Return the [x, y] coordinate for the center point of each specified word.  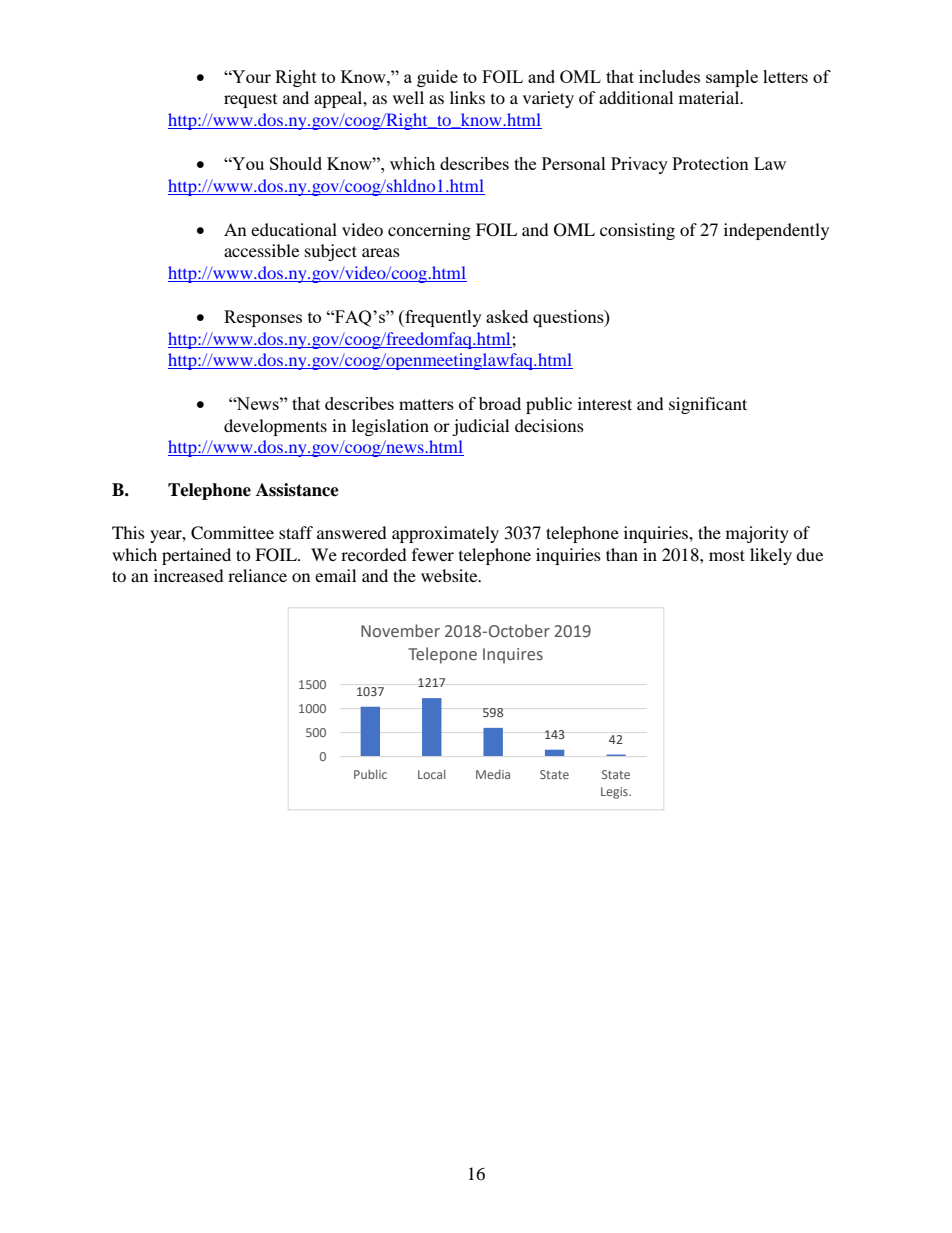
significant [708, 405]
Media [493, 774]
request [250, 101]
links [467, 97]
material [710, 97]
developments [275, 427]
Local [431, 774]
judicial [480, 427]
